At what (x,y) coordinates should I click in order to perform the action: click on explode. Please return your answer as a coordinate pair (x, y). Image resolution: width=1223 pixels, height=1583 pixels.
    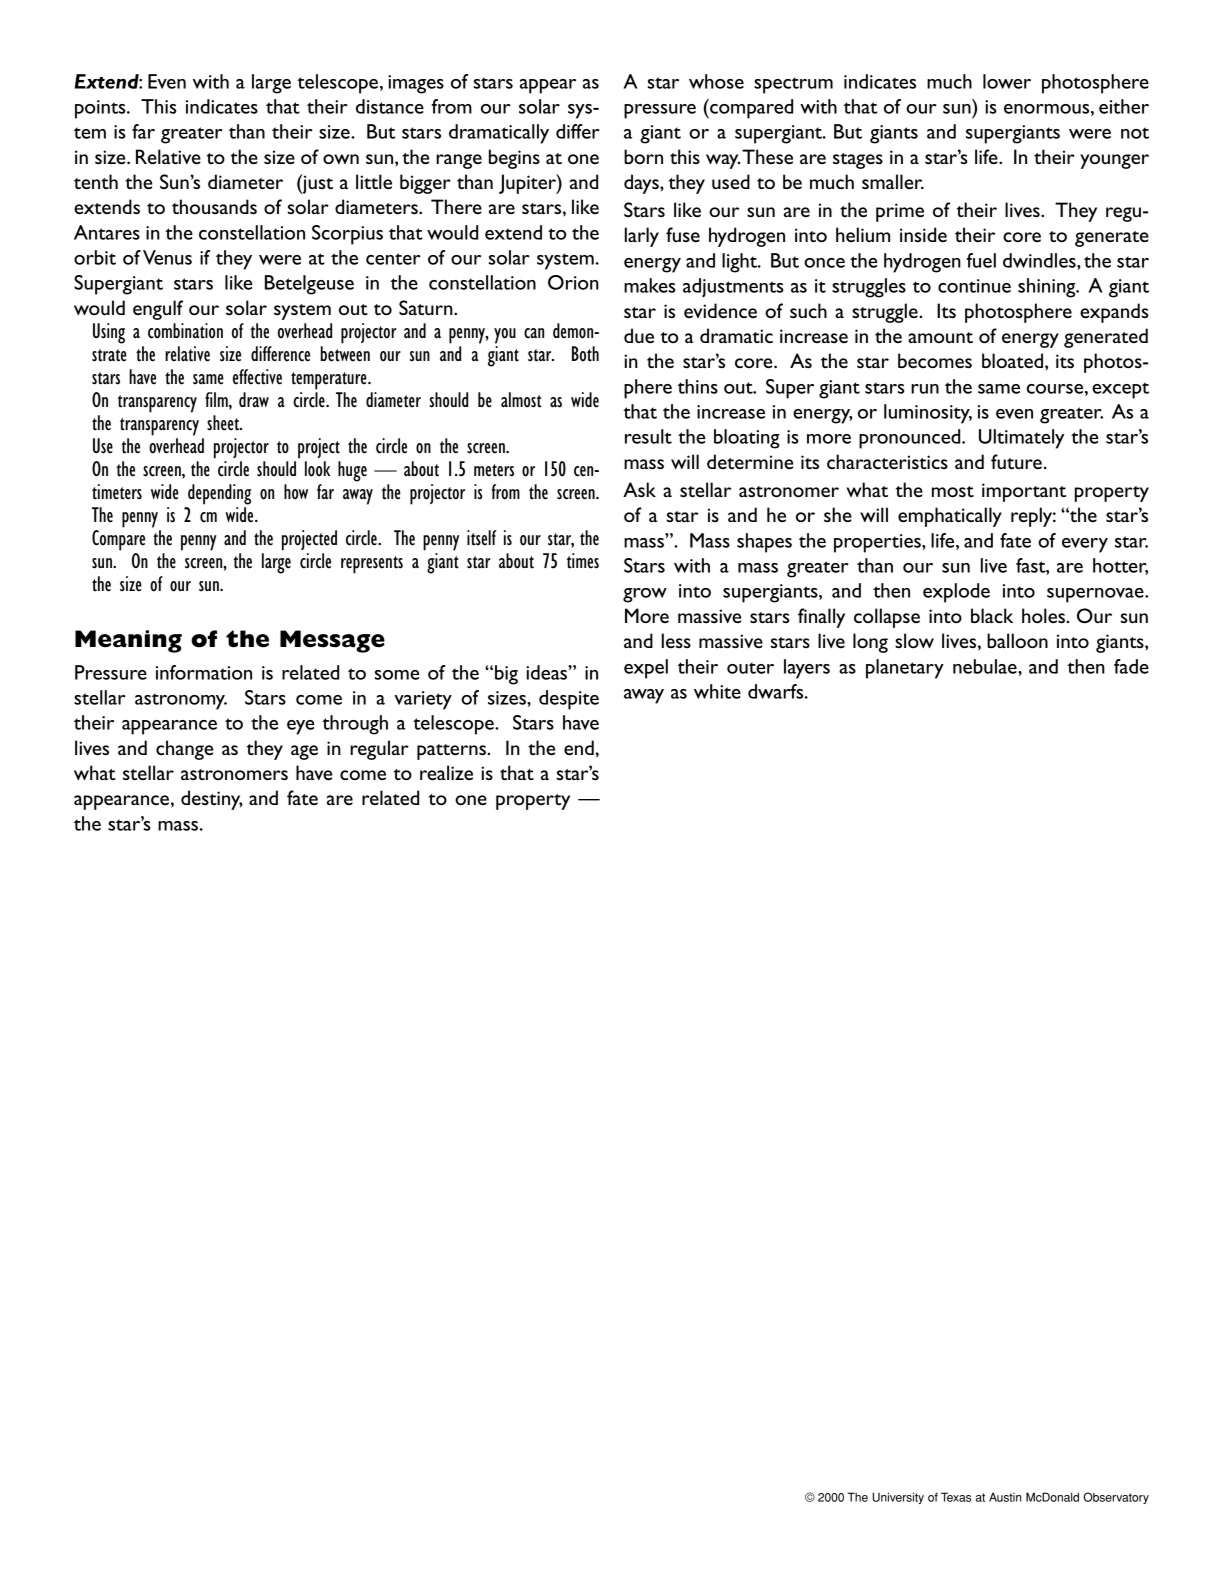
    Looking at the image, I should click on (956, 593).
